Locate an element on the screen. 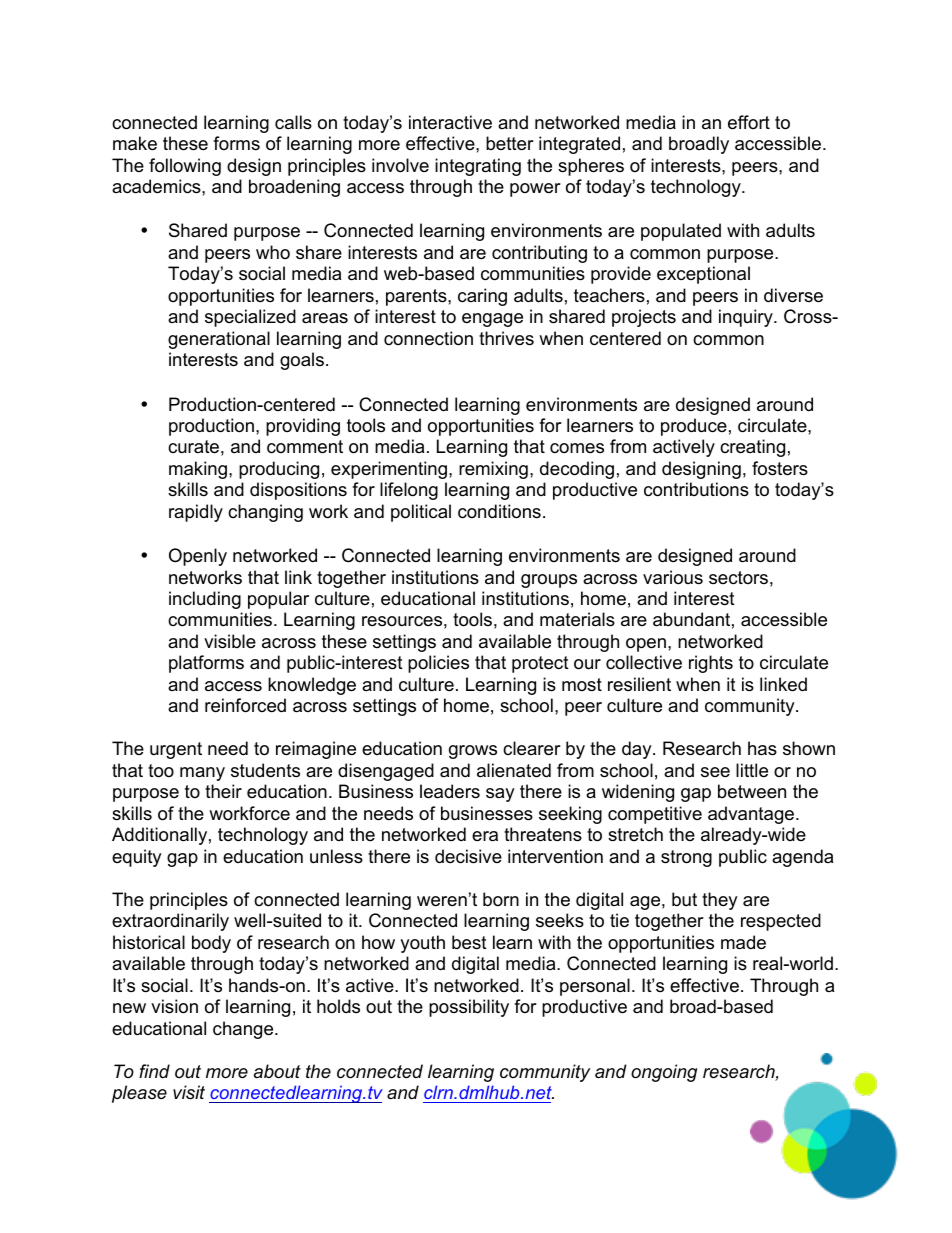 The image size is (952, 1233). policies is located at coordinates (438, 664).
